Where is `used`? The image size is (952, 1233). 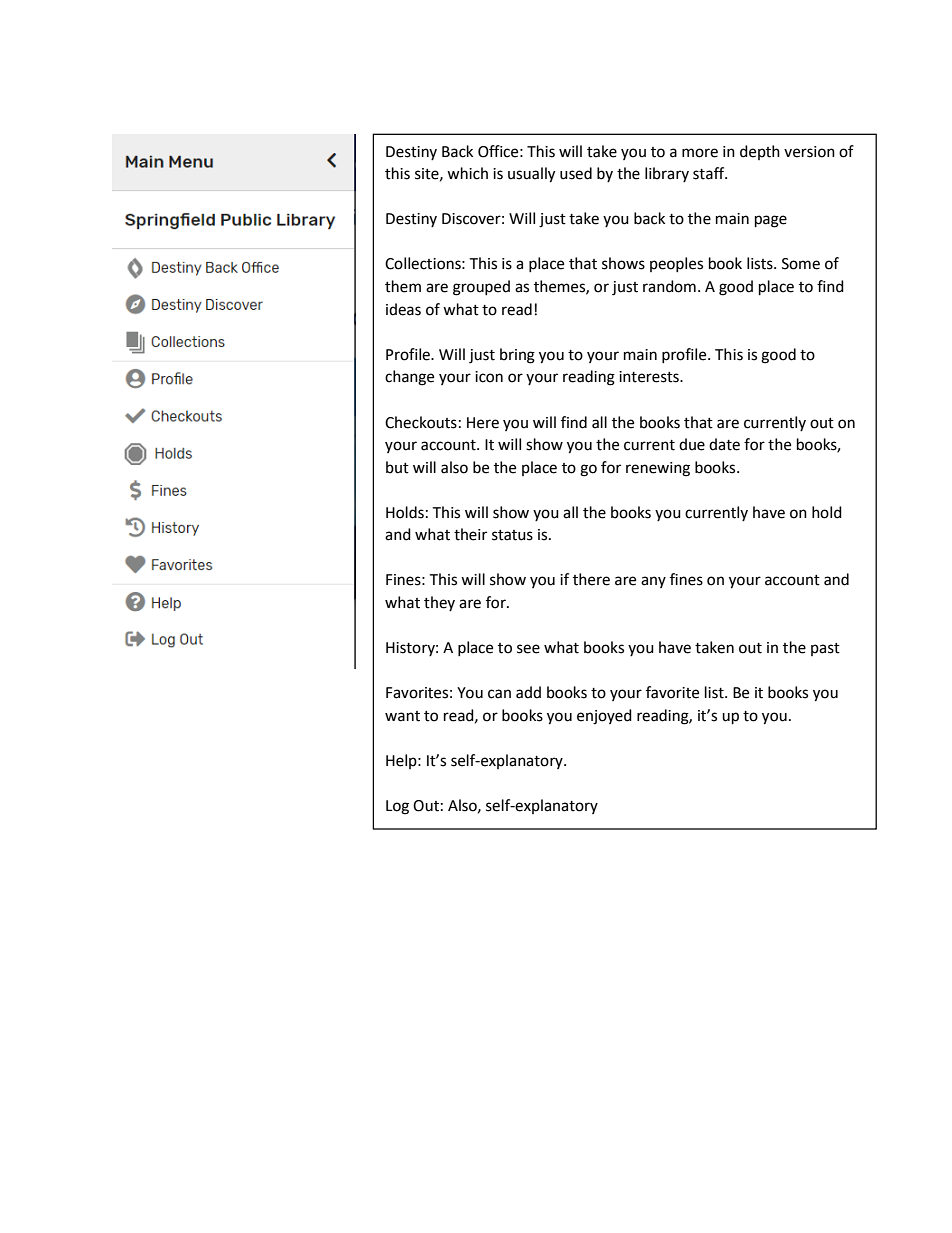
used is located at coordinates (576, 173).
